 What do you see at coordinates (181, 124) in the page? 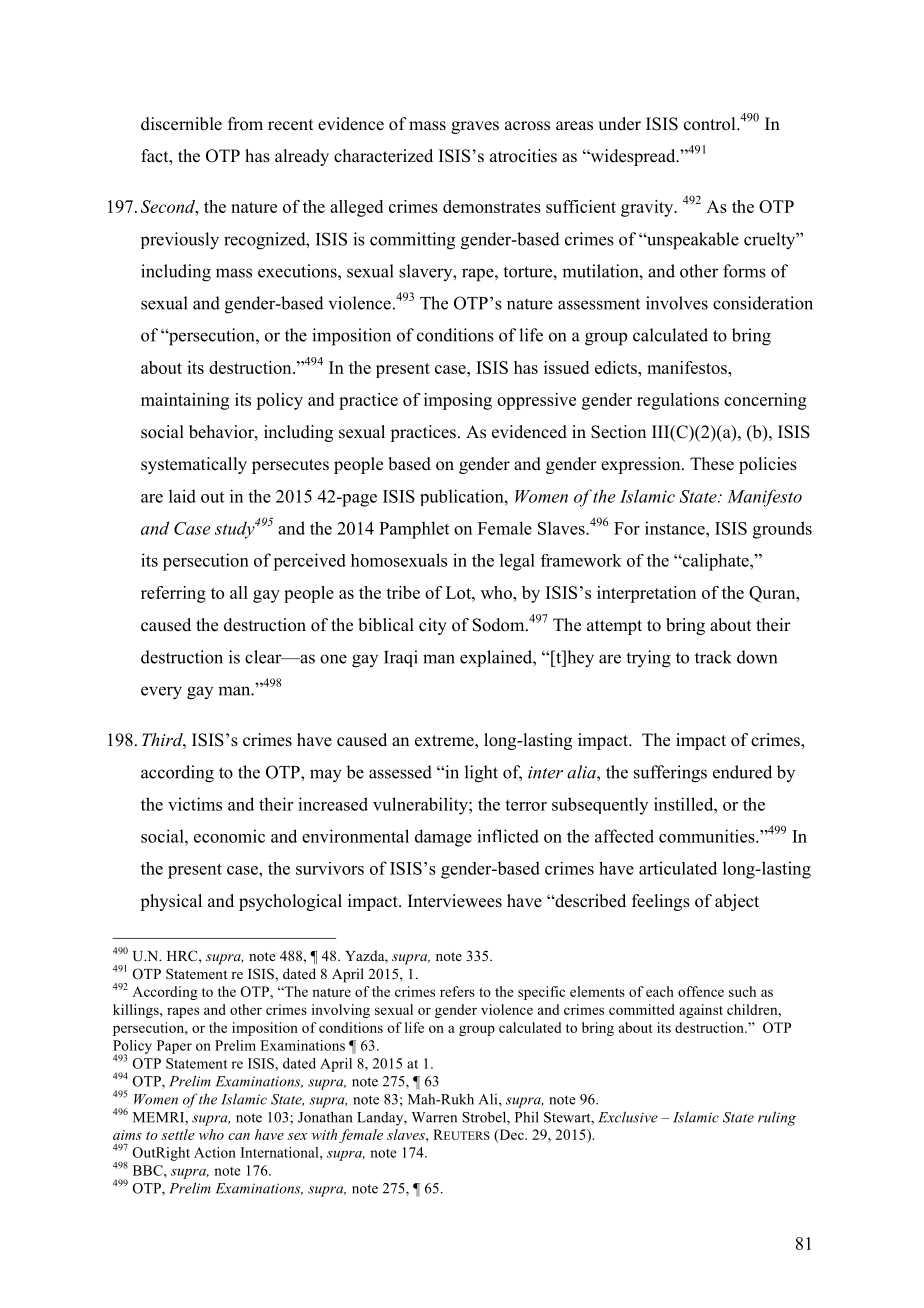
I see `discernible` at bounding box center [181, 124].
